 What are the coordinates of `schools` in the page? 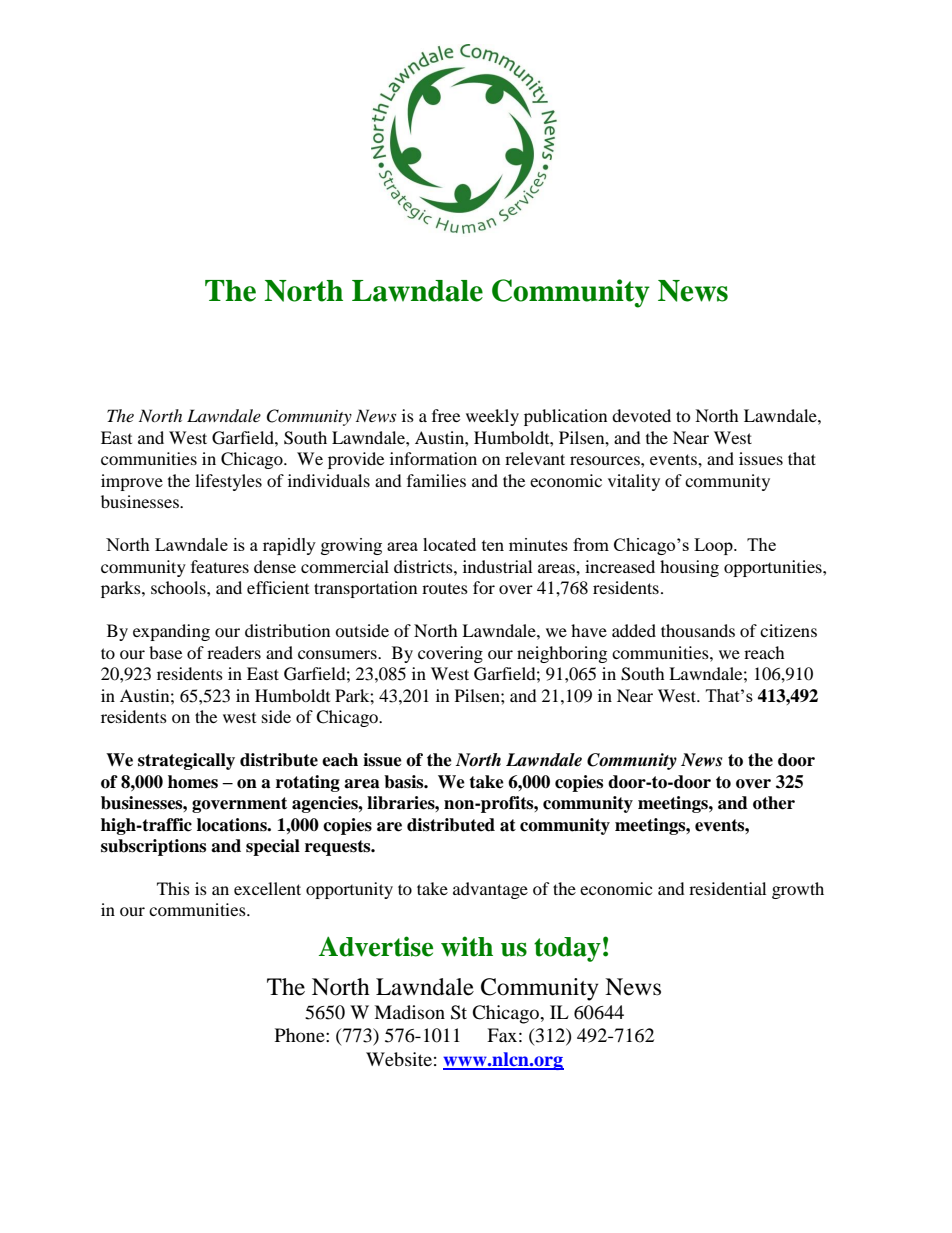 It's located at (179, 587).
